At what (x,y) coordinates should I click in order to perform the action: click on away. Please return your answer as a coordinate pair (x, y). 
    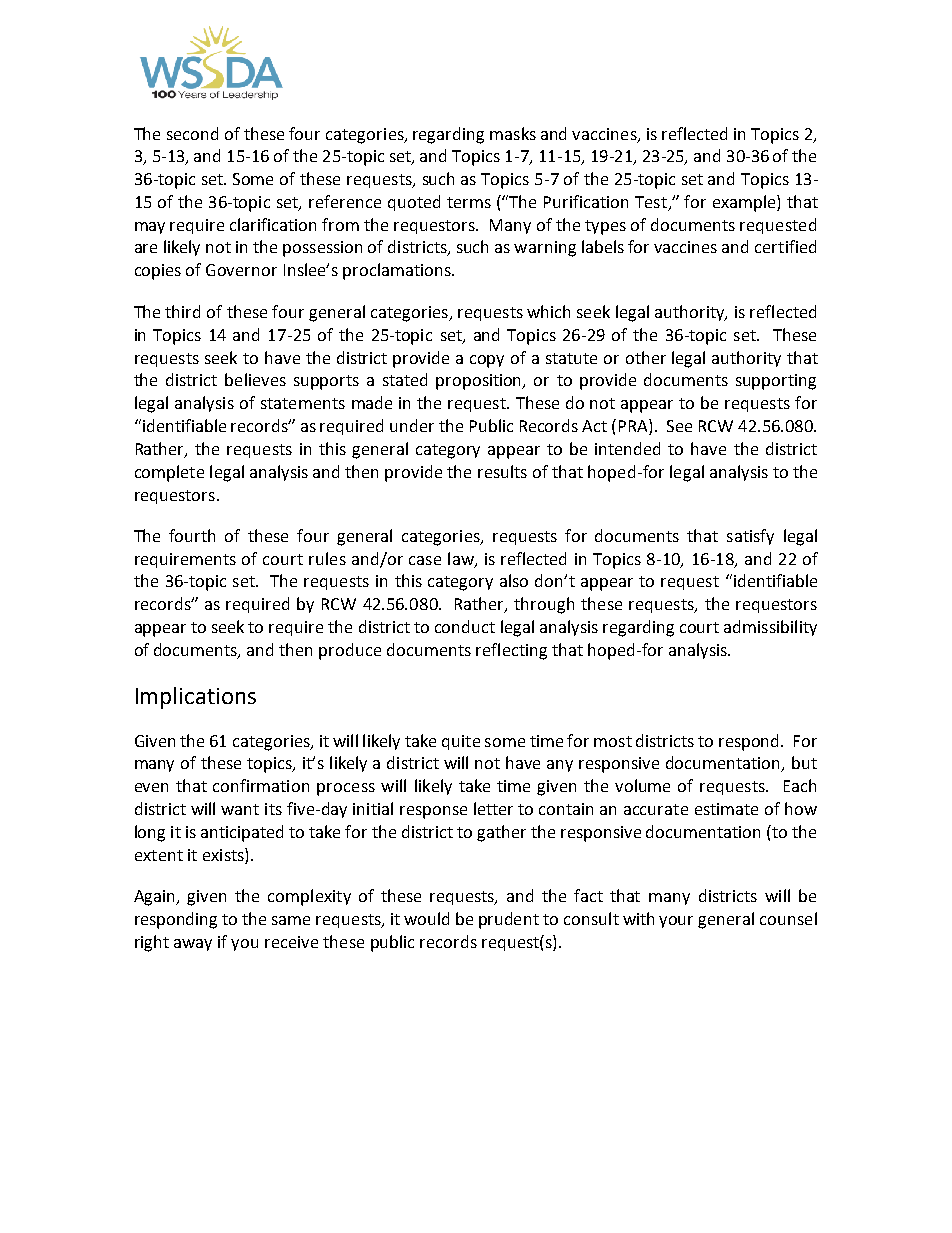
    Looking at the image, I should click on (193, 945).
